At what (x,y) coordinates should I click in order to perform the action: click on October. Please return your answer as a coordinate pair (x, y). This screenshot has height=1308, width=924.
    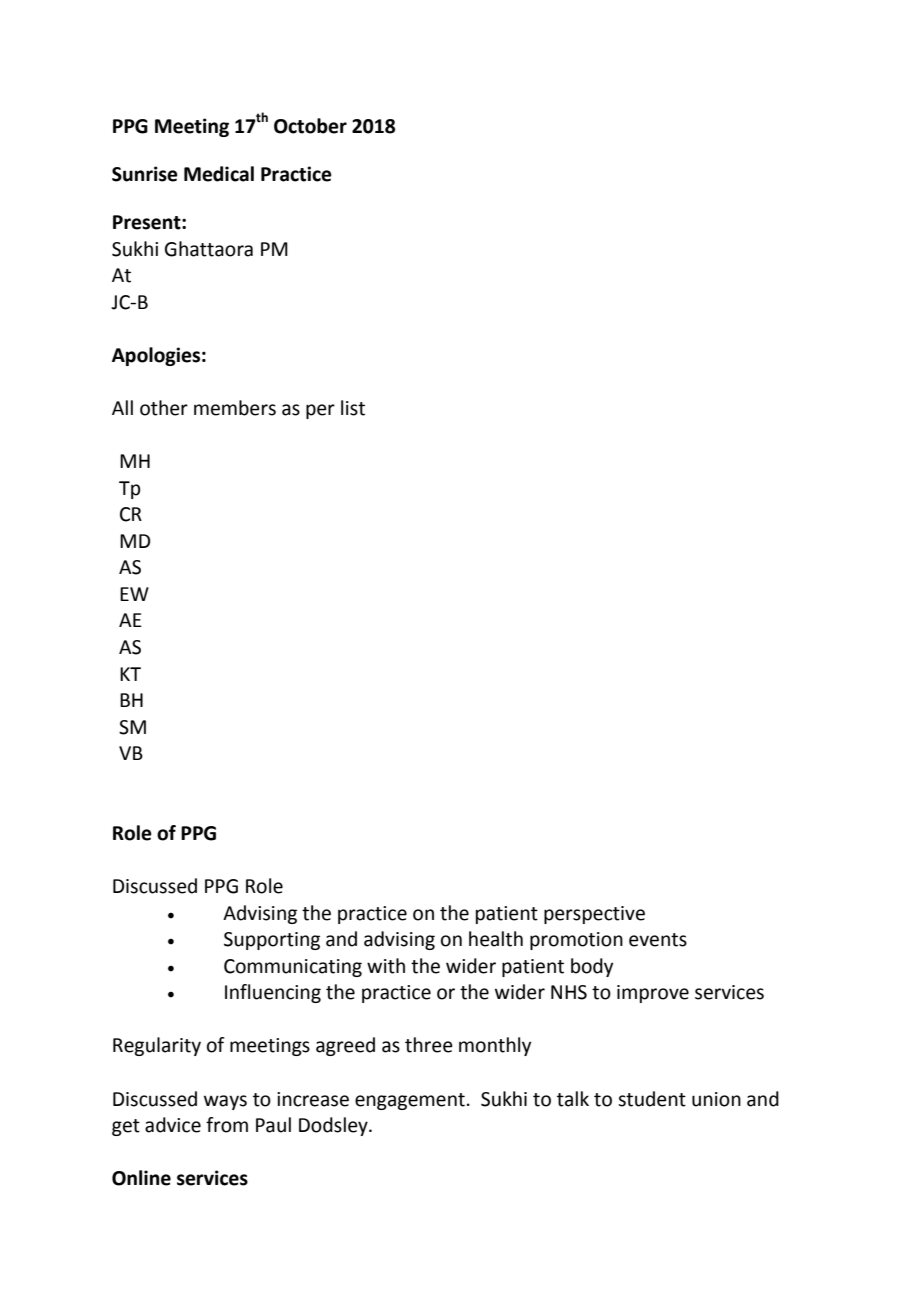
    Looking at the image, I should click on (310, 126).
